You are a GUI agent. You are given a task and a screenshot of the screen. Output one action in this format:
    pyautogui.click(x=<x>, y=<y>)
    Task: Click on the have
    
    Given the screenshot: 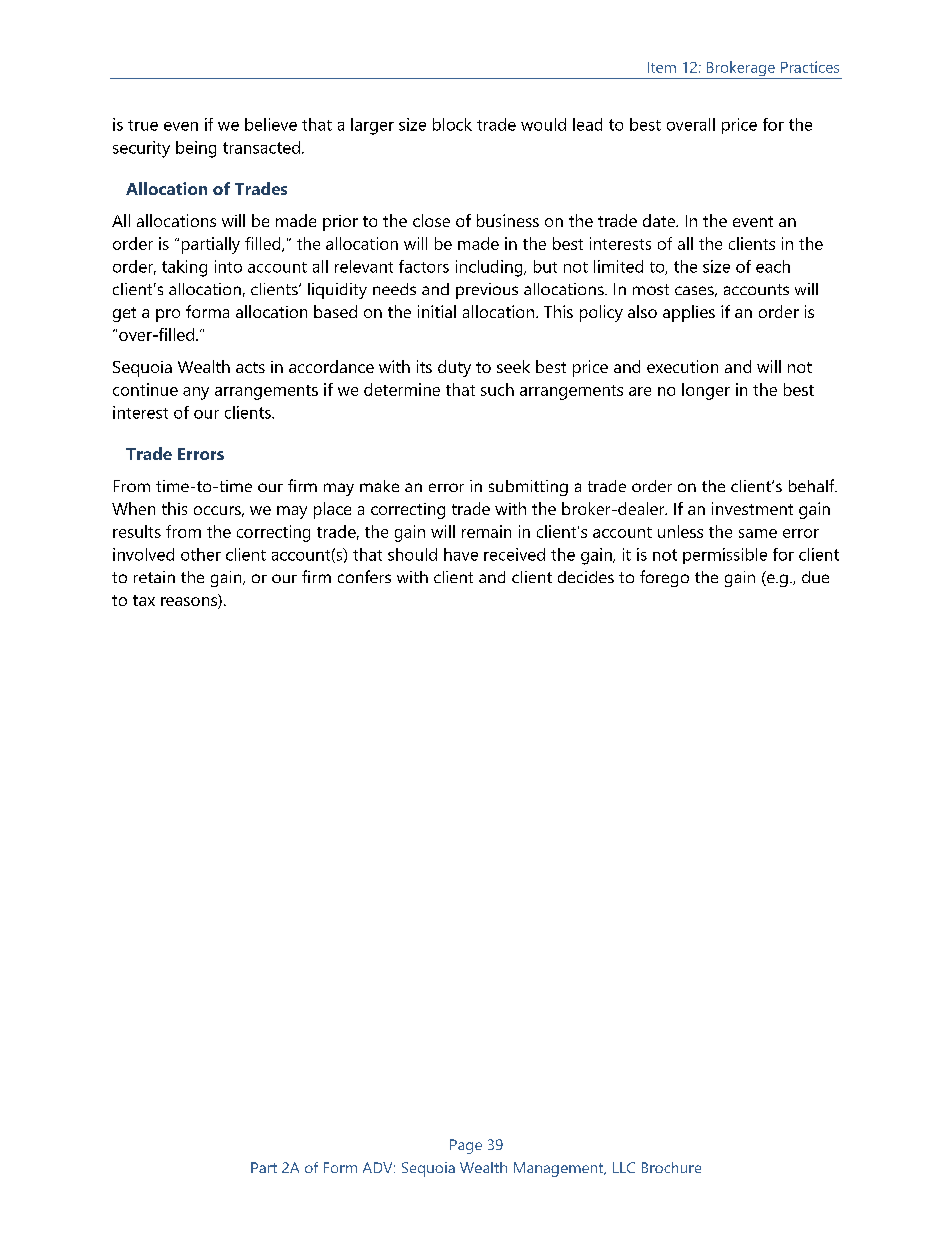 What is the action you would take?
    pyautogui.click(x=461, y=554)
